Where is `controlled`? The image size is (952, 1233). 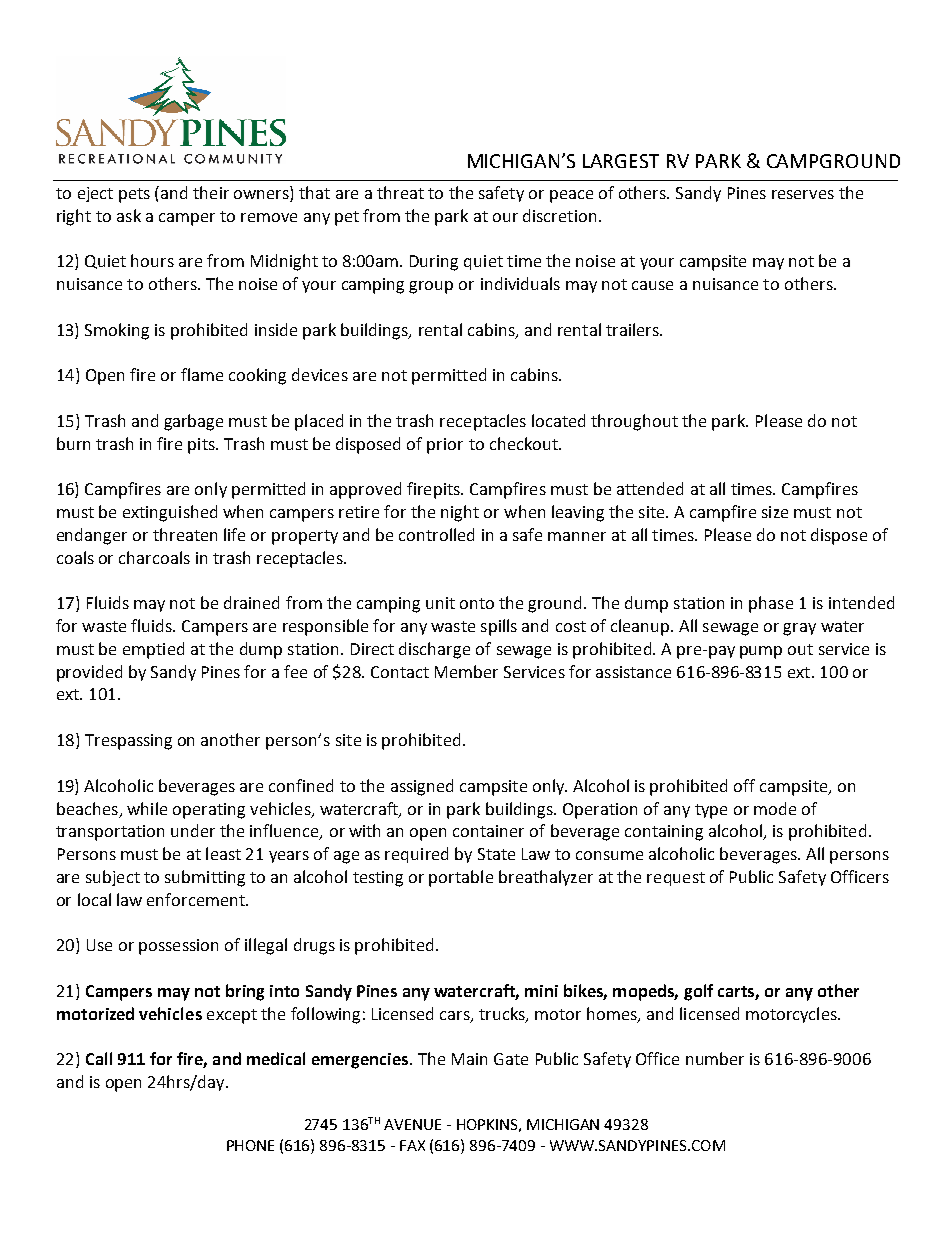
controlled is located at coordinates (436, 534).
